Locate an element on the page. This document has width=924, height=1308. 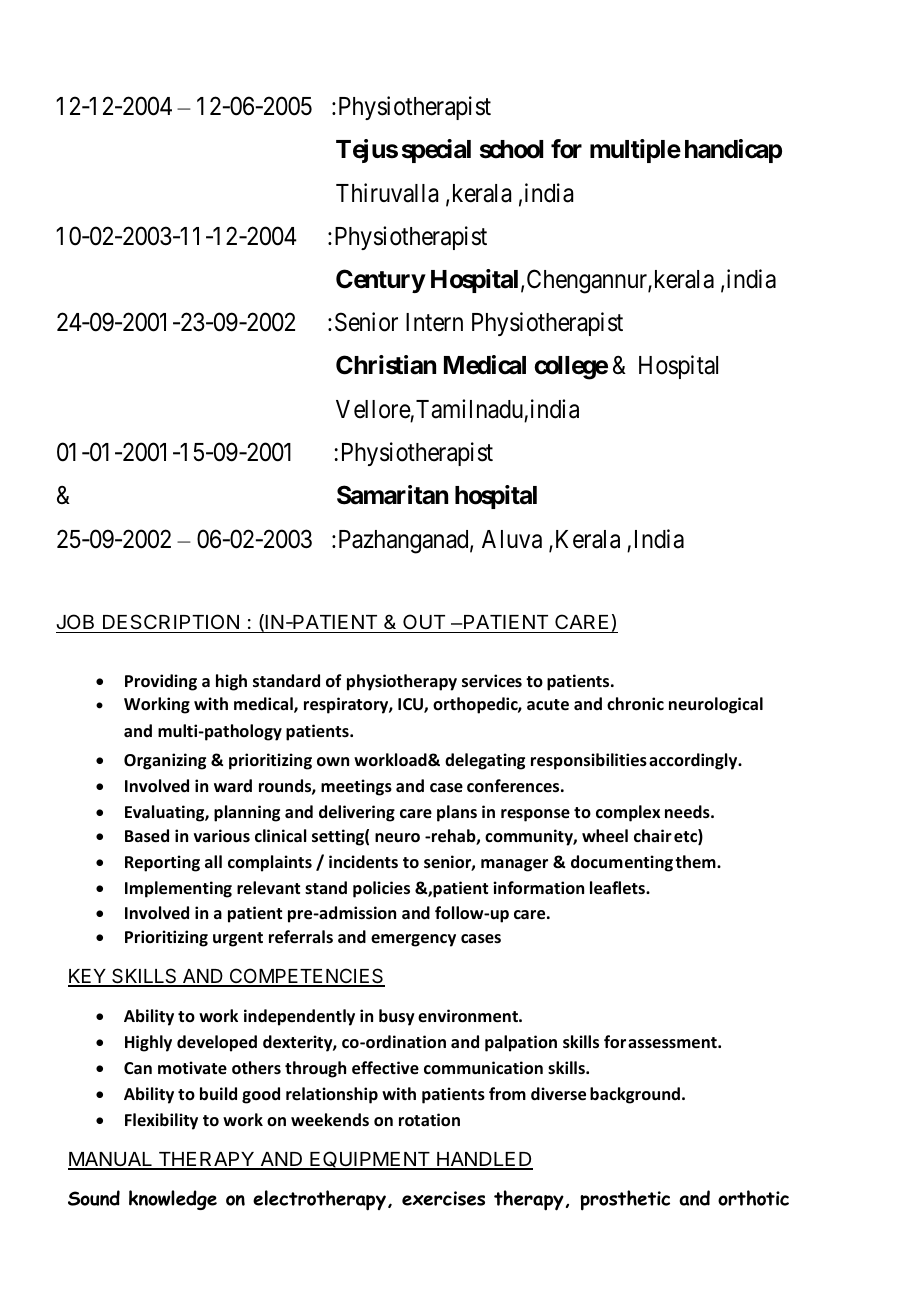
handicap is located at coordinates (733, 151).
